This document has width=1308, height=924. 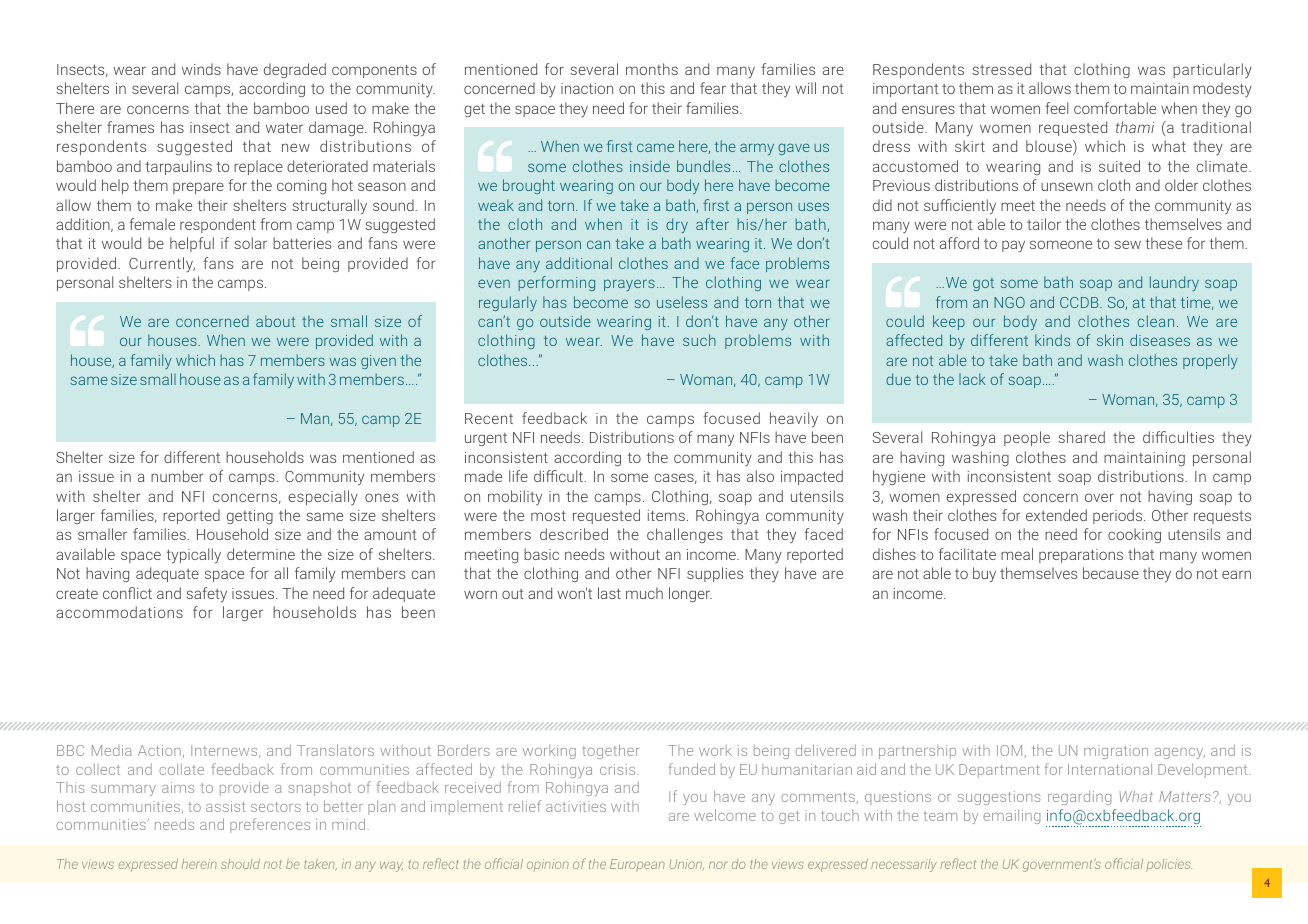 What do you see at coordinates (1169, 865) in the document?
I see `policies` at bounding box center [1169, 865].
